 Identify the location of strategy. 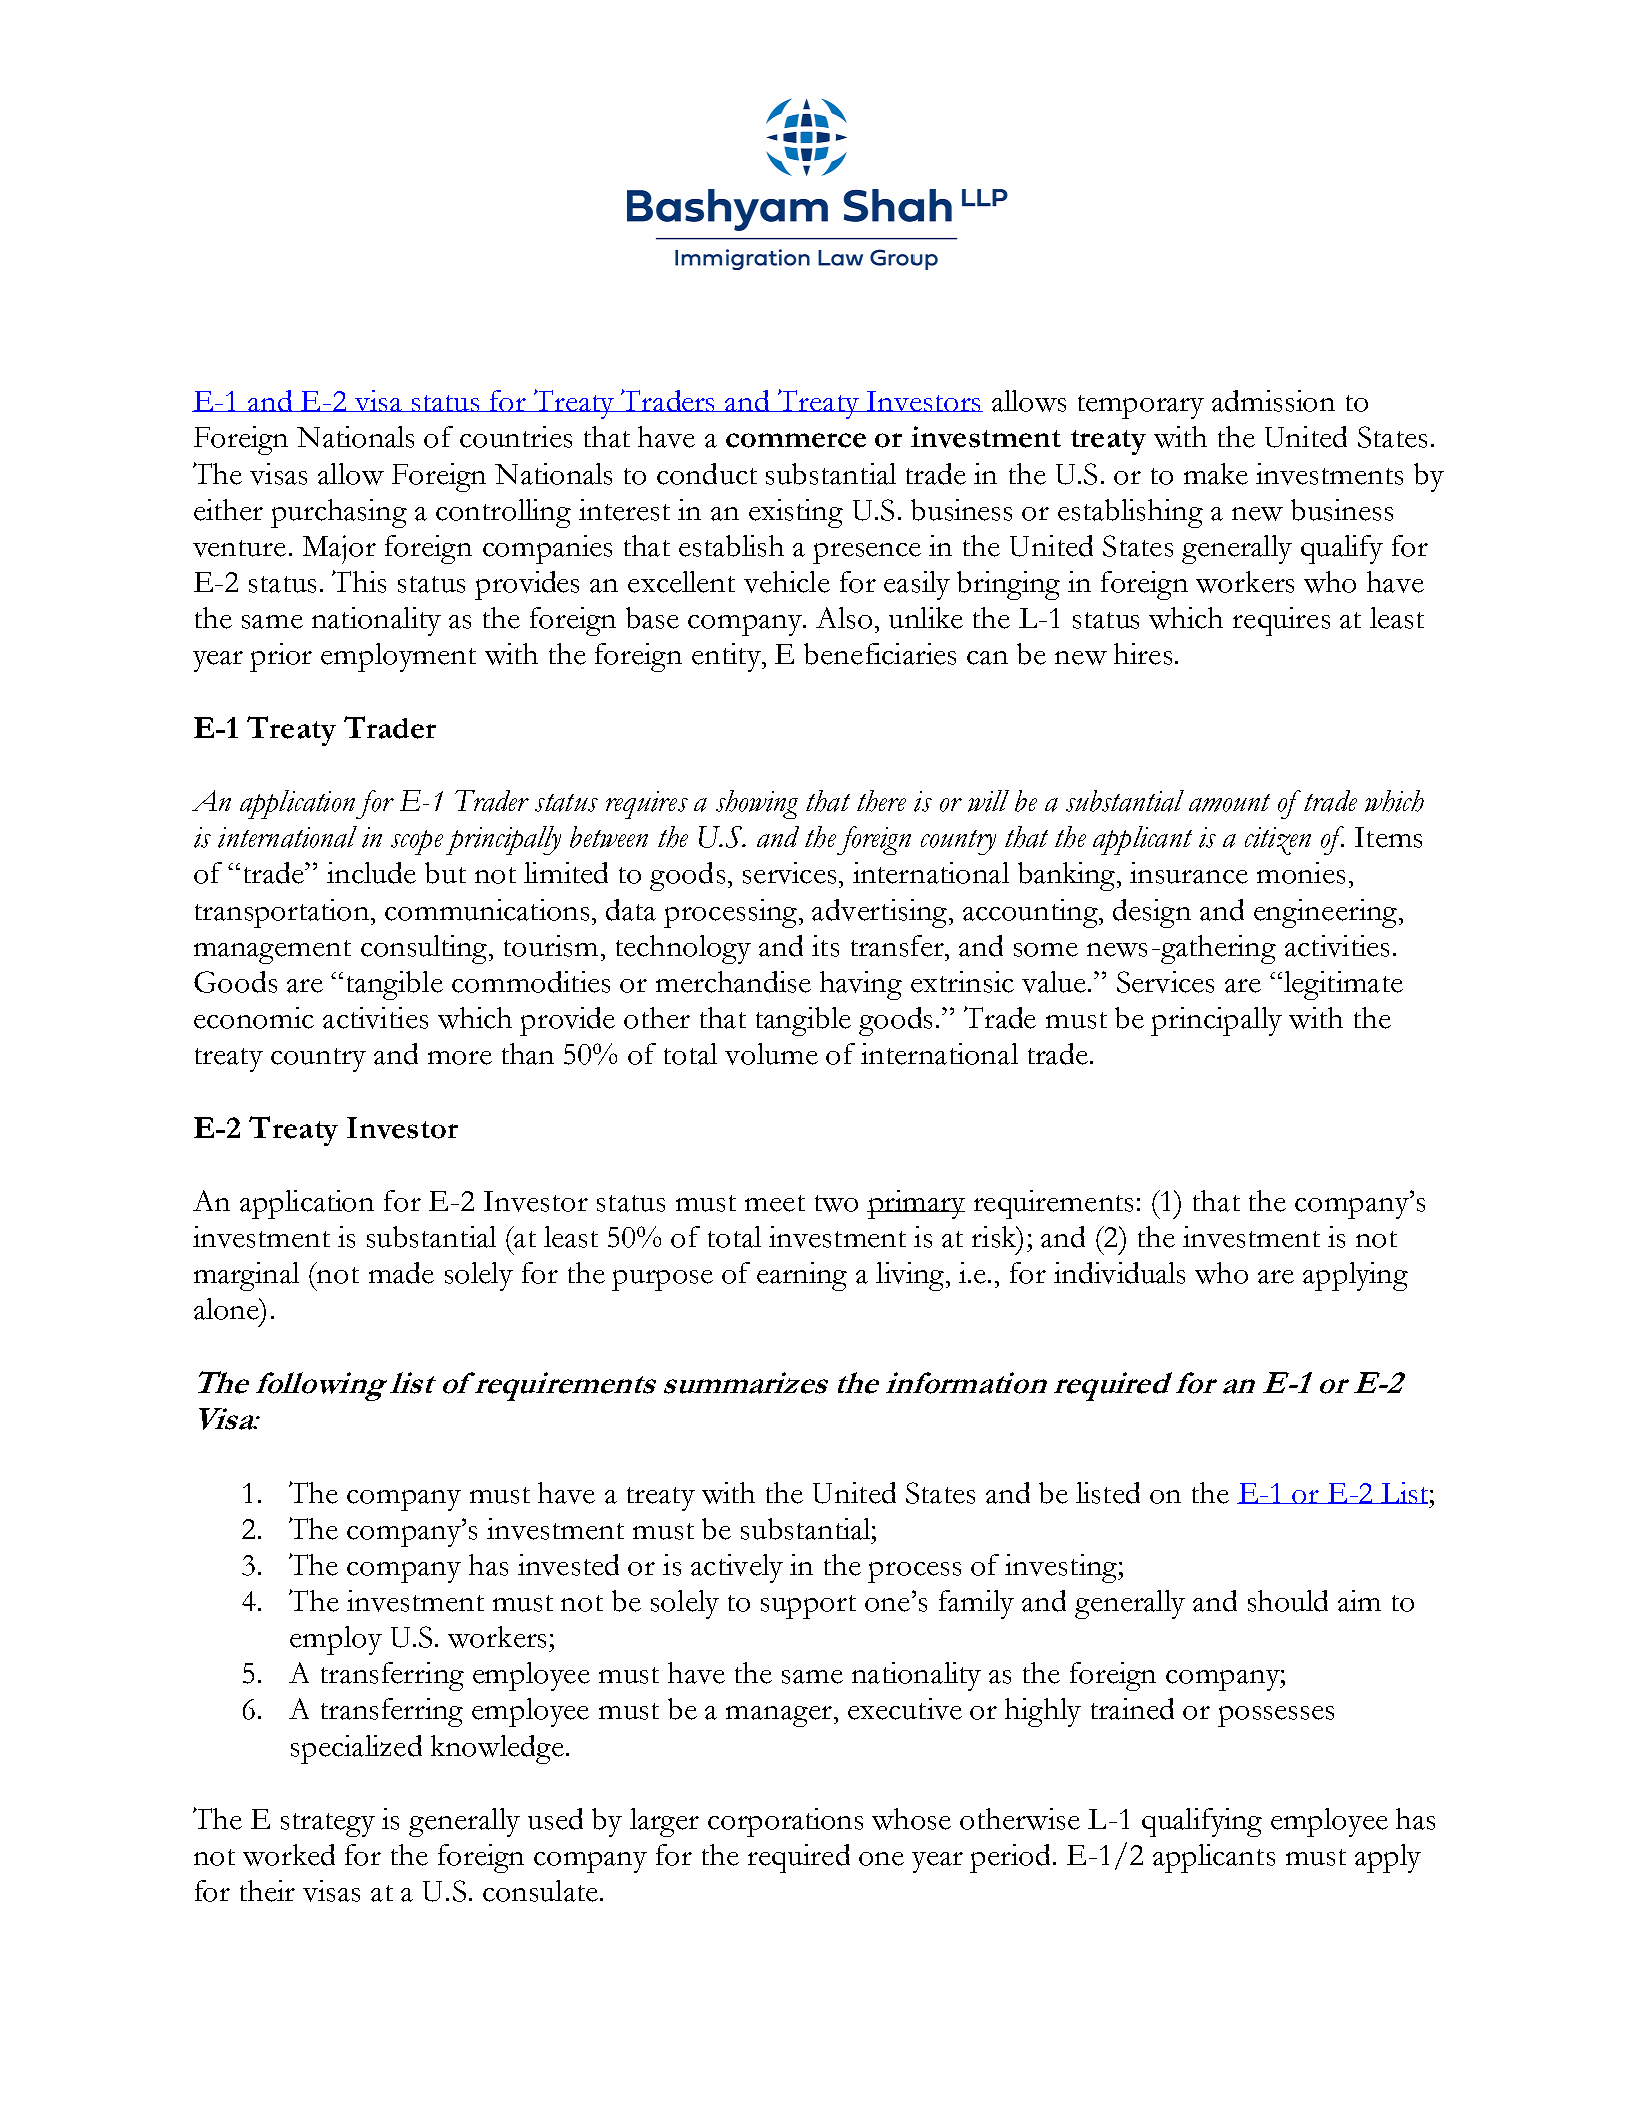
(328, 1825).
